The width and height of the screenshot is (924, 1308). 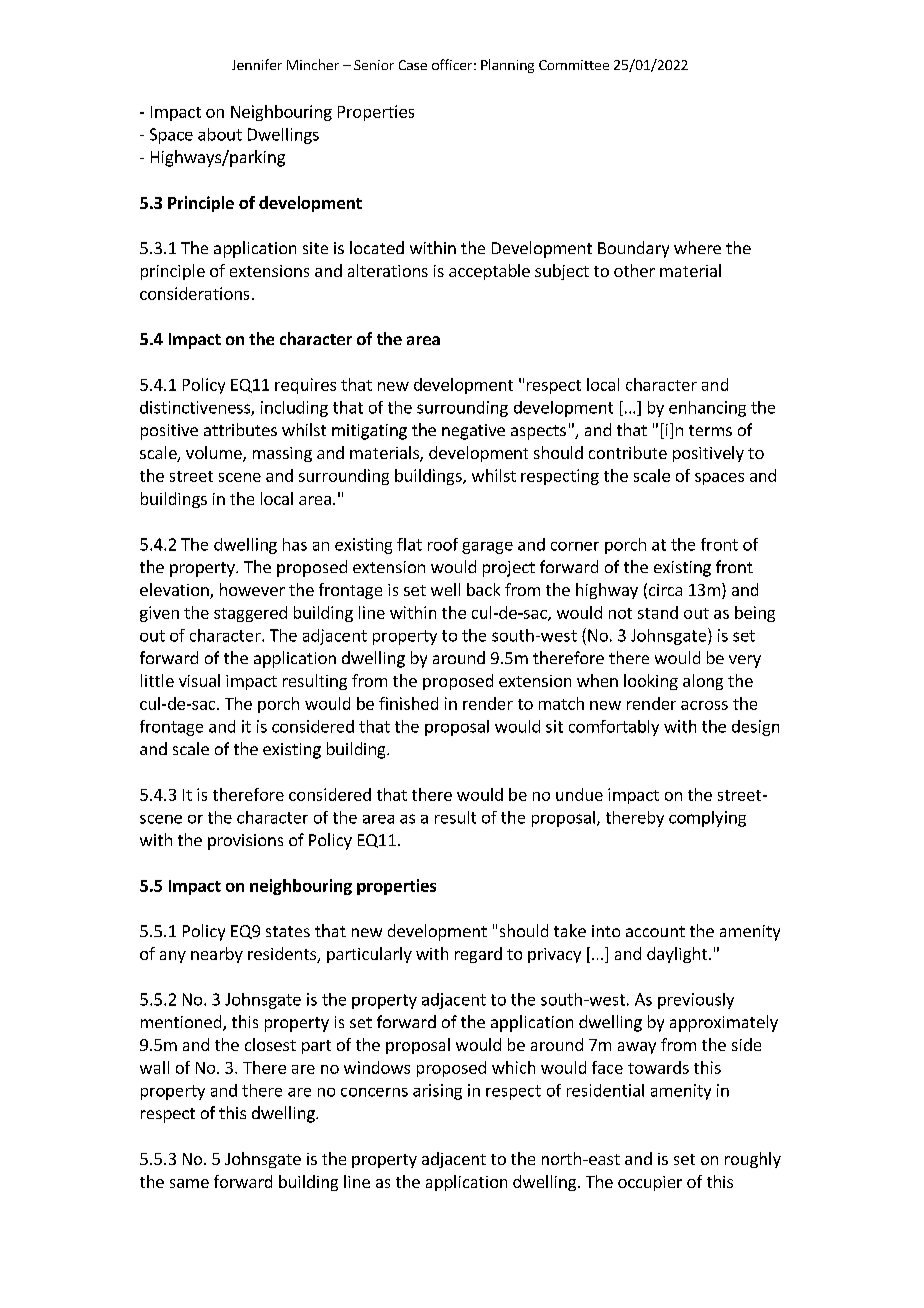 I want to click on stand, so click(x=658, y=612).
